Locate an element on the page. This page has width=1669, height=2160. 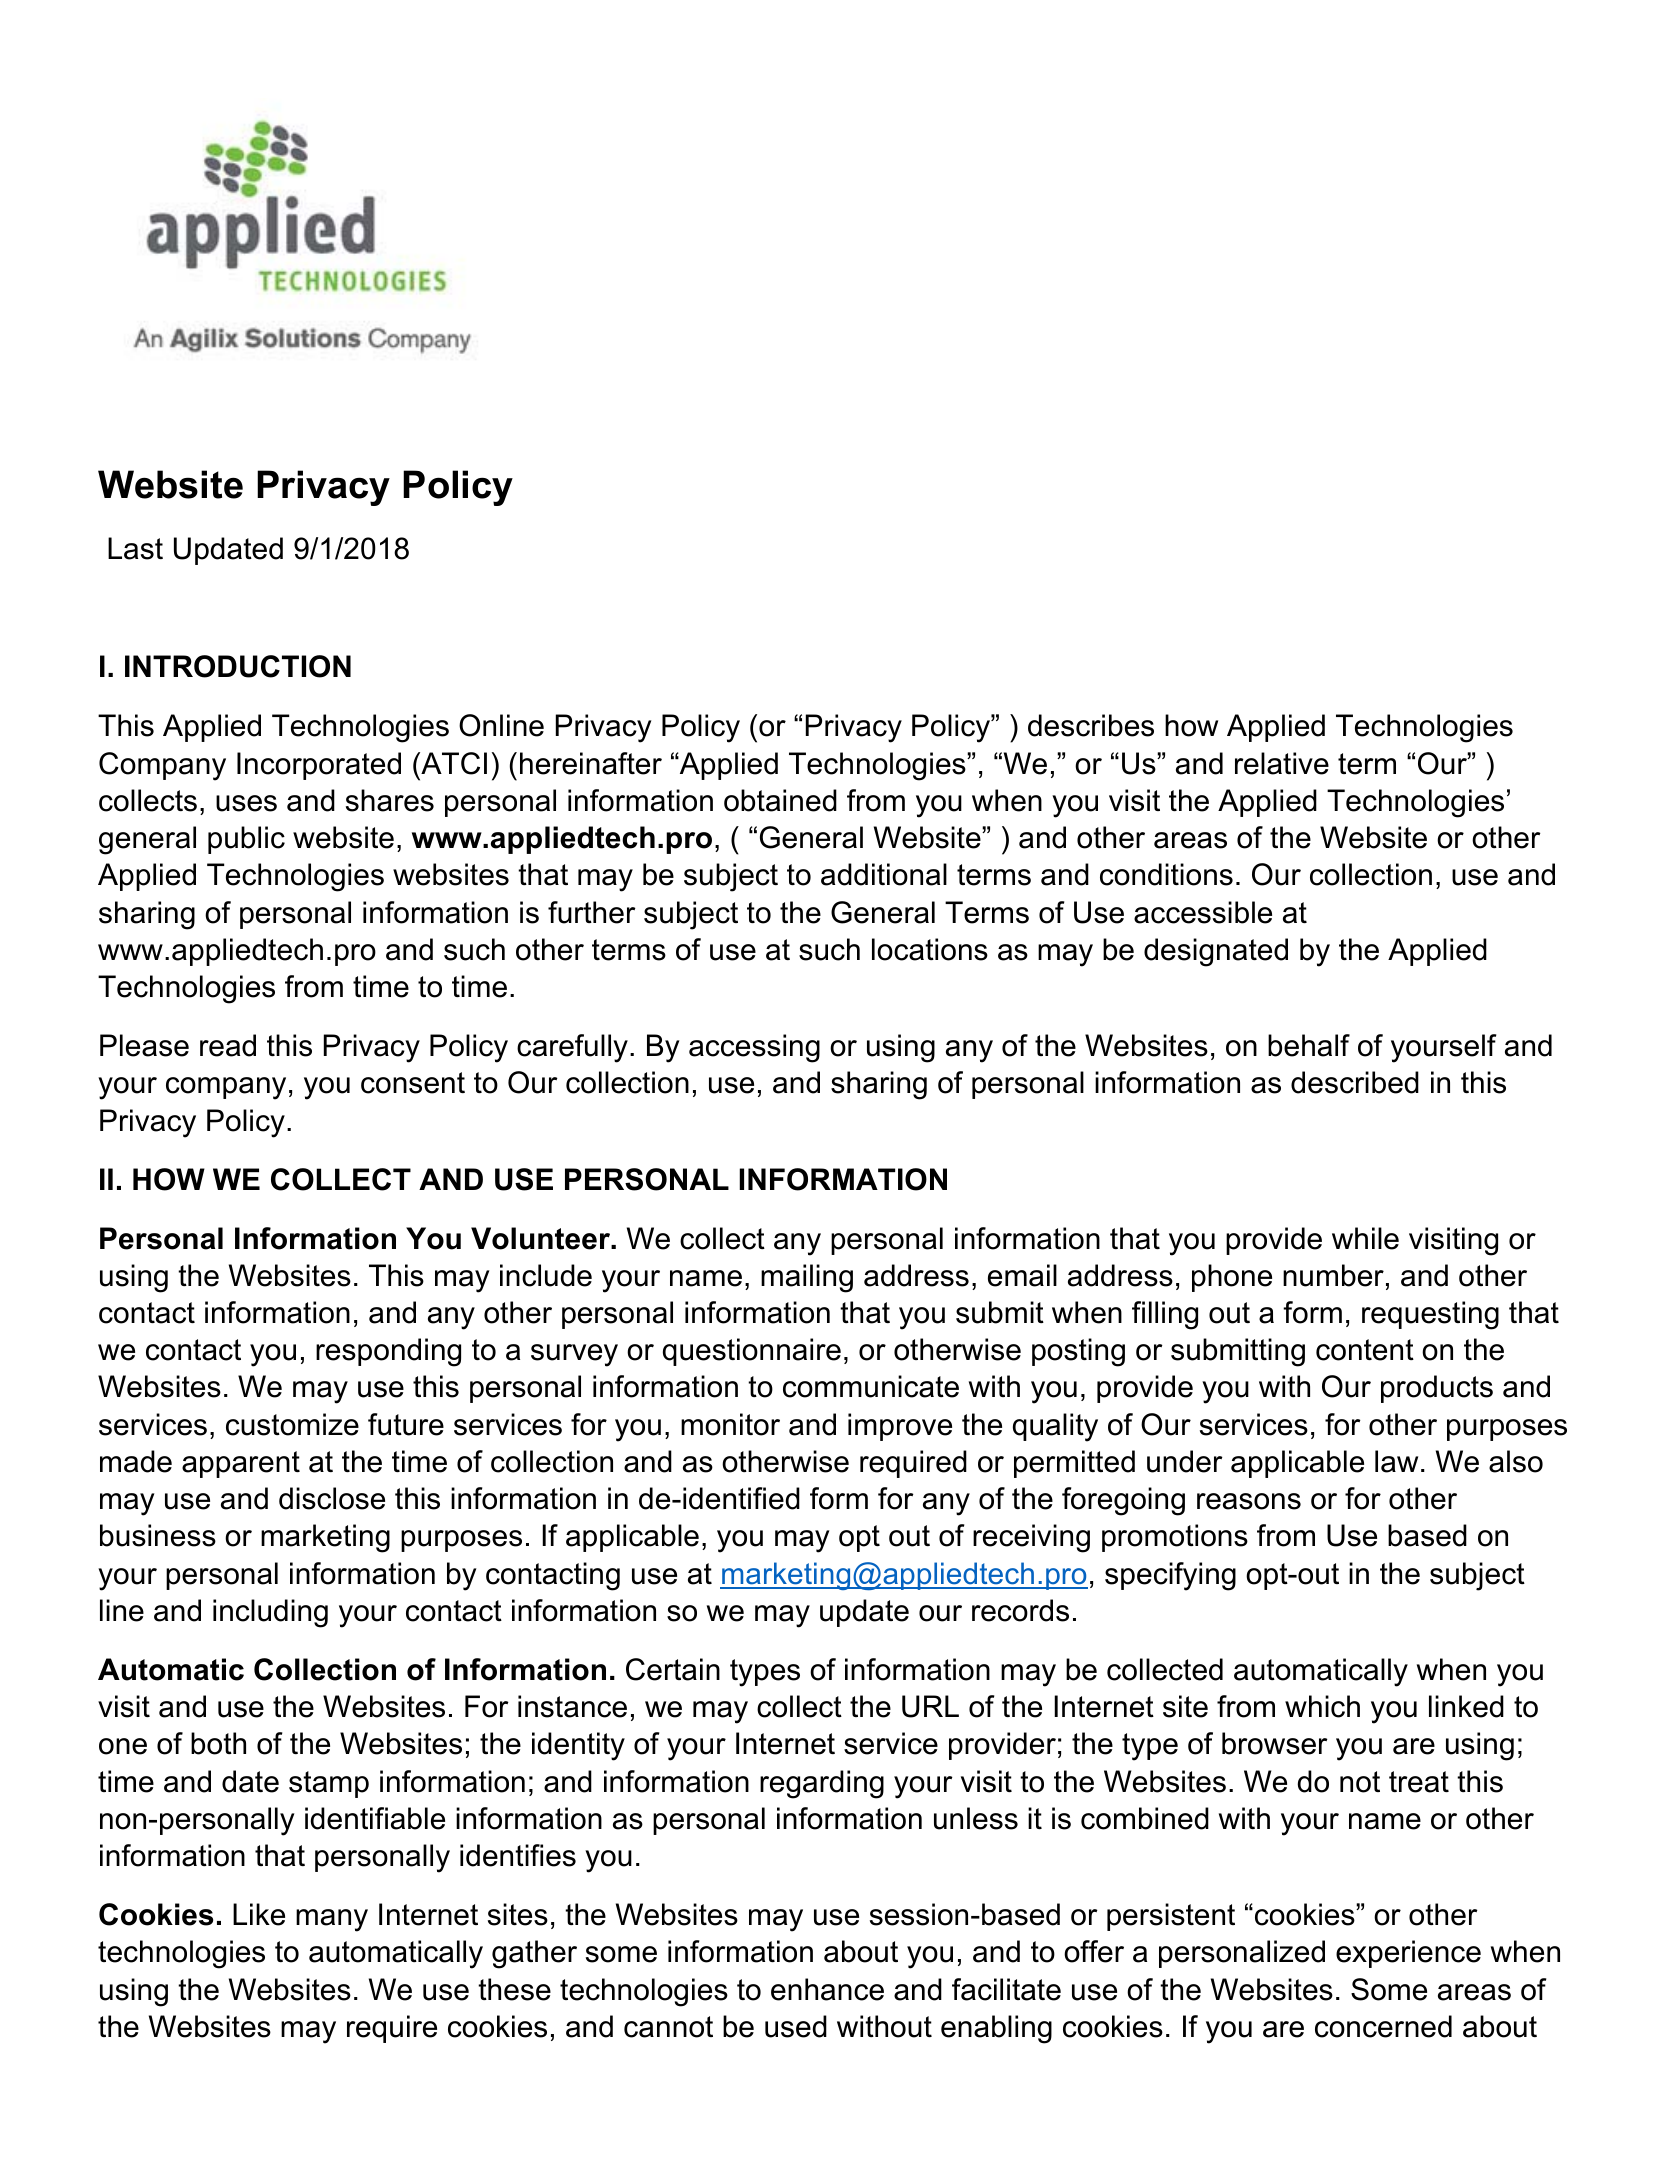
many is located at coordinates (332, 1920).
